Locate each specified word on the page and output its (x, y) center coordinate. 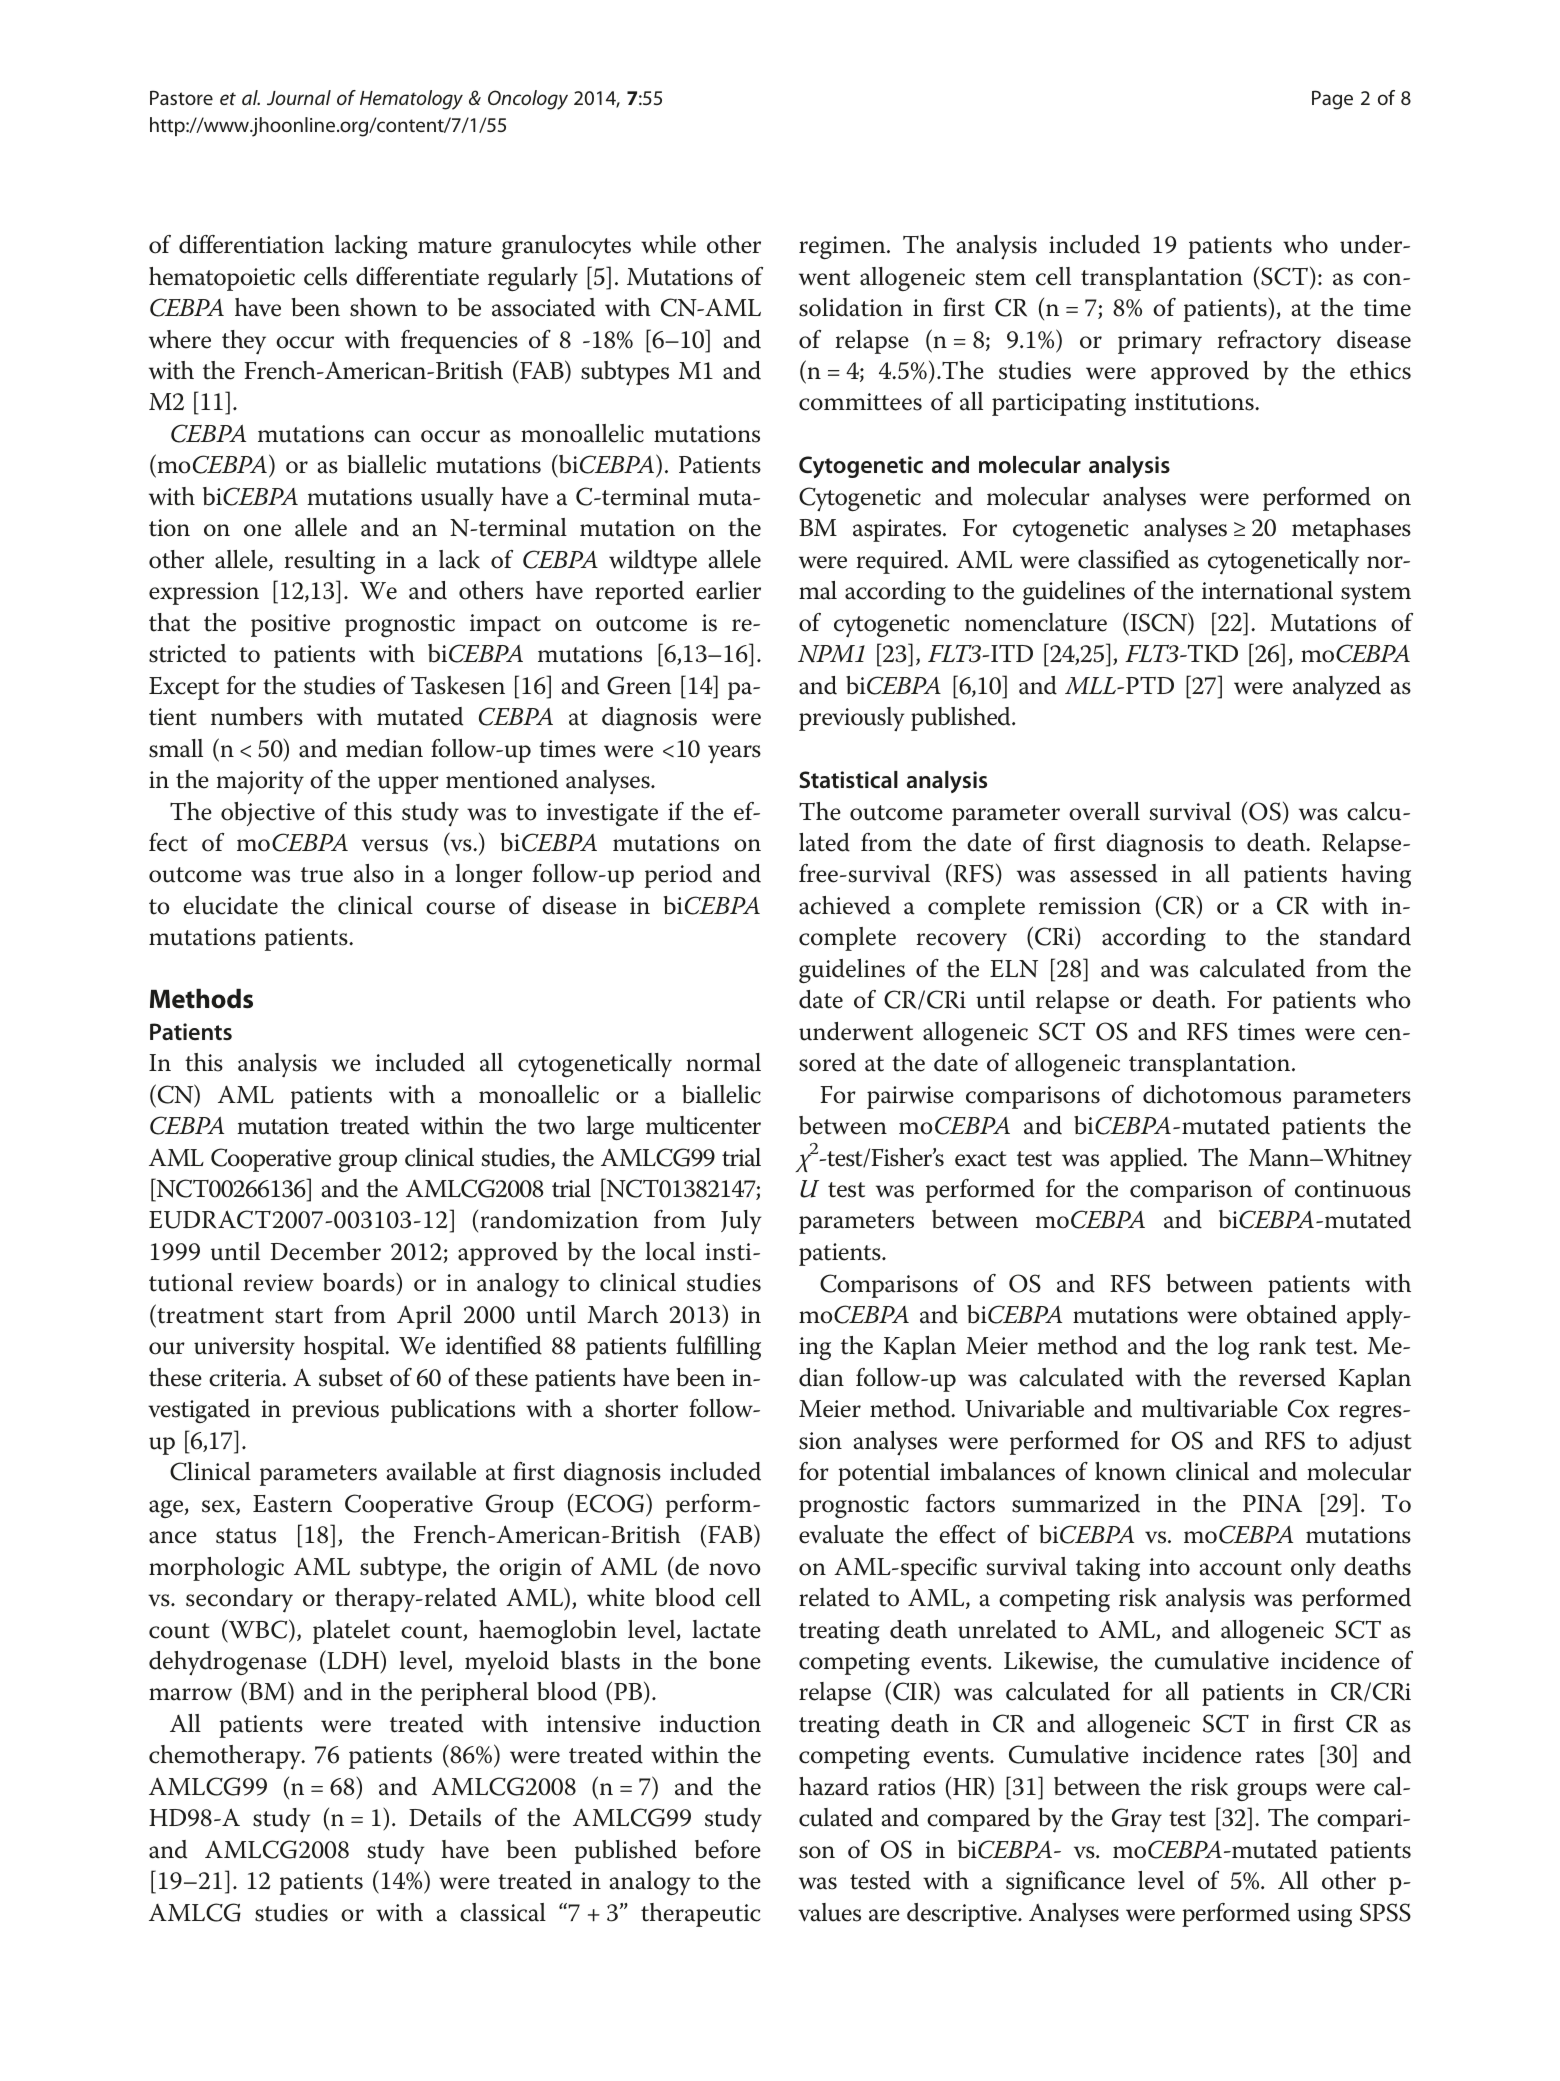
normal (723, 1062)
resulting (329, 562)
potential (884, 1474)
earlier (728, 590)
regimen (843, 247)
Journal (299, 97)
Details (445, 1817)
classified (1124, 559)
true (322, 875)
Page (1332, 100)
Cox (1309, 1408)
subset (351, 1377)
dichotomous (1212, 1094)
